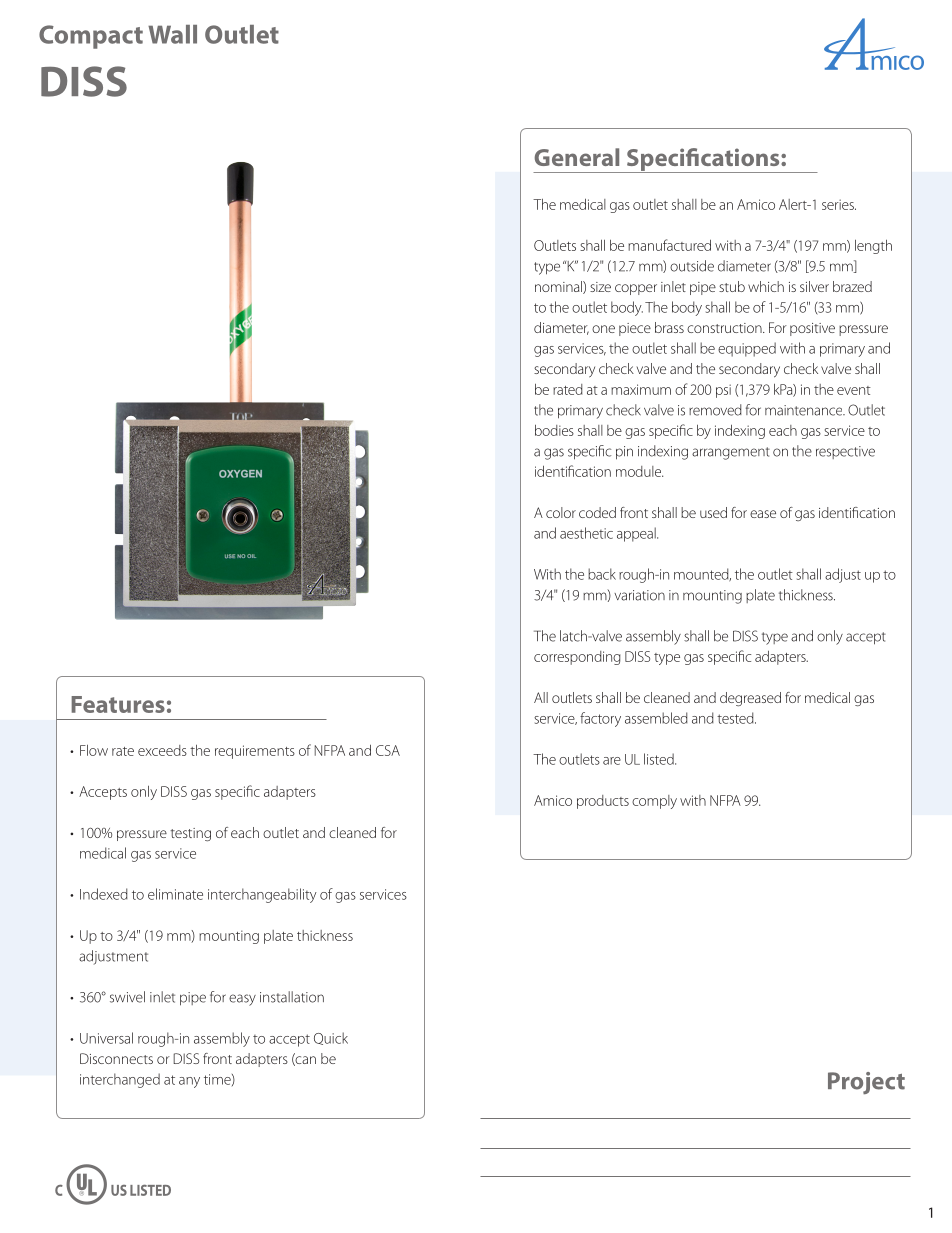 This screenshot has height=1233, width=952. I want to click on series, so click(839, 204).
